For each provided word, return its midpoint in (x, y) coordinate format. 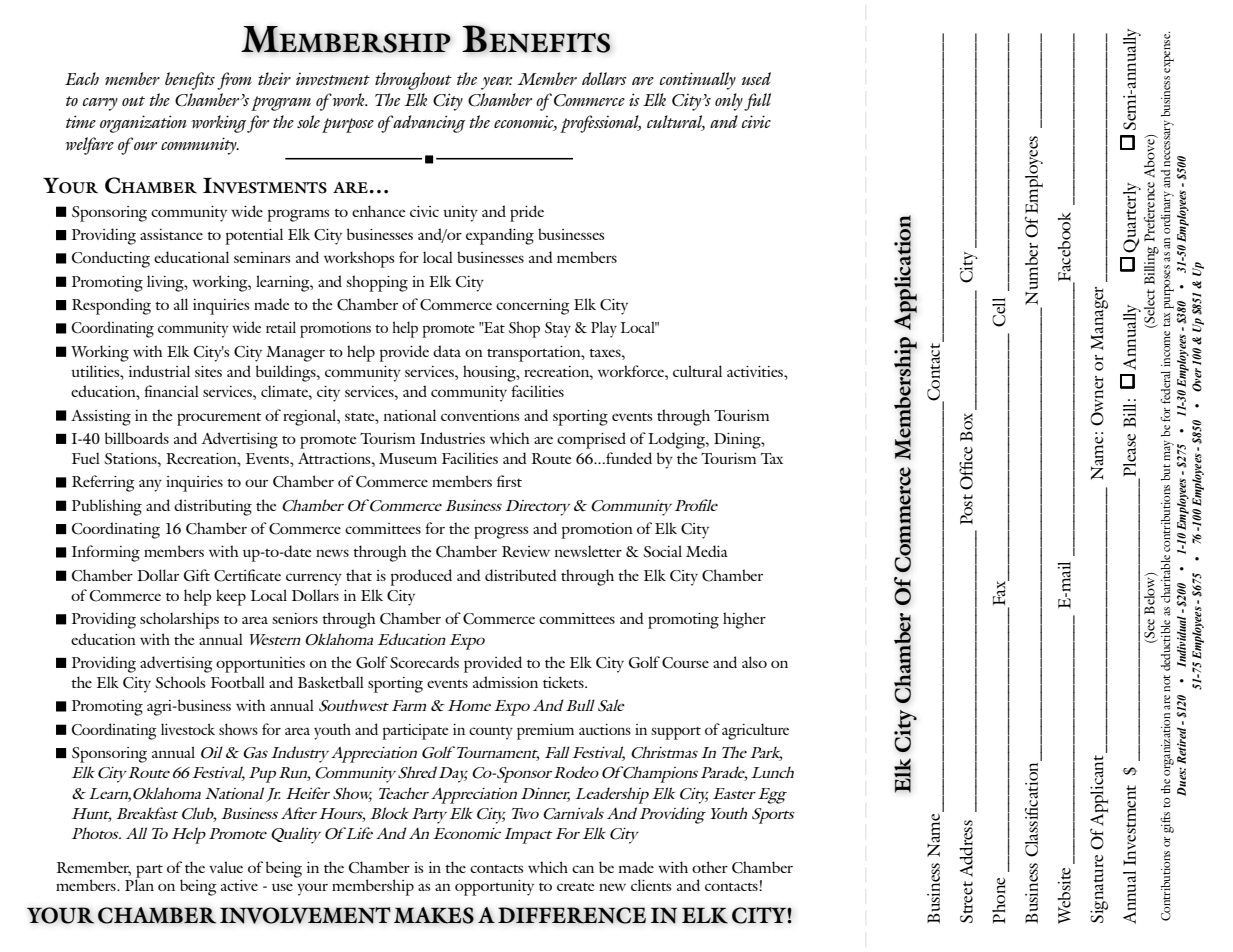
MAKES (434, 915)
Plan (139, 884)
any (150, 485)
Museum (408, 458)
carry (100, 104)
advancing (429, 124)
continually (698, 81)
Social (662, 551)
